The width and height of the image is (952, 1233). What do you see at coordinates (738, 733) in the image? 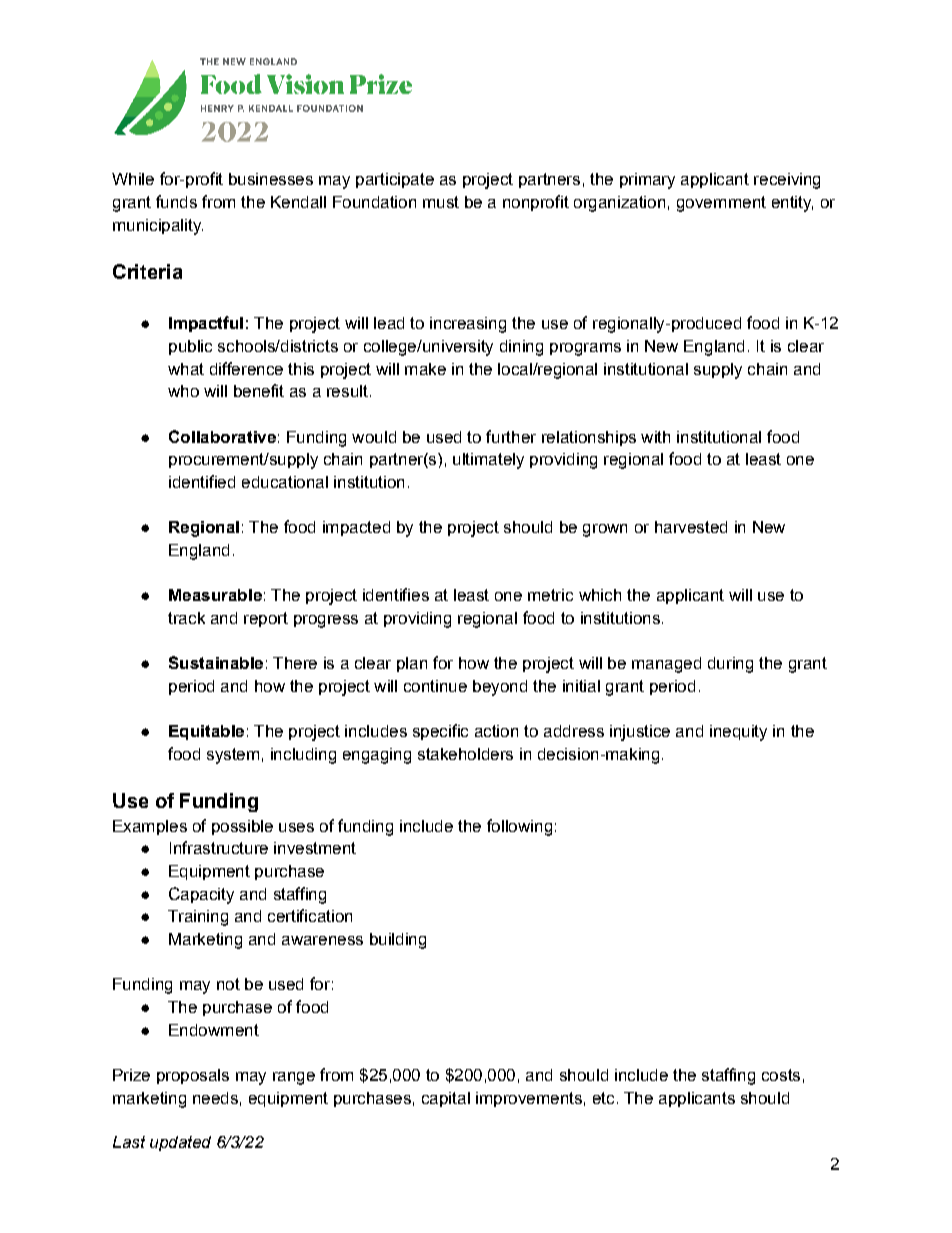
I see `inequity` at bounding box center [738, 733].
